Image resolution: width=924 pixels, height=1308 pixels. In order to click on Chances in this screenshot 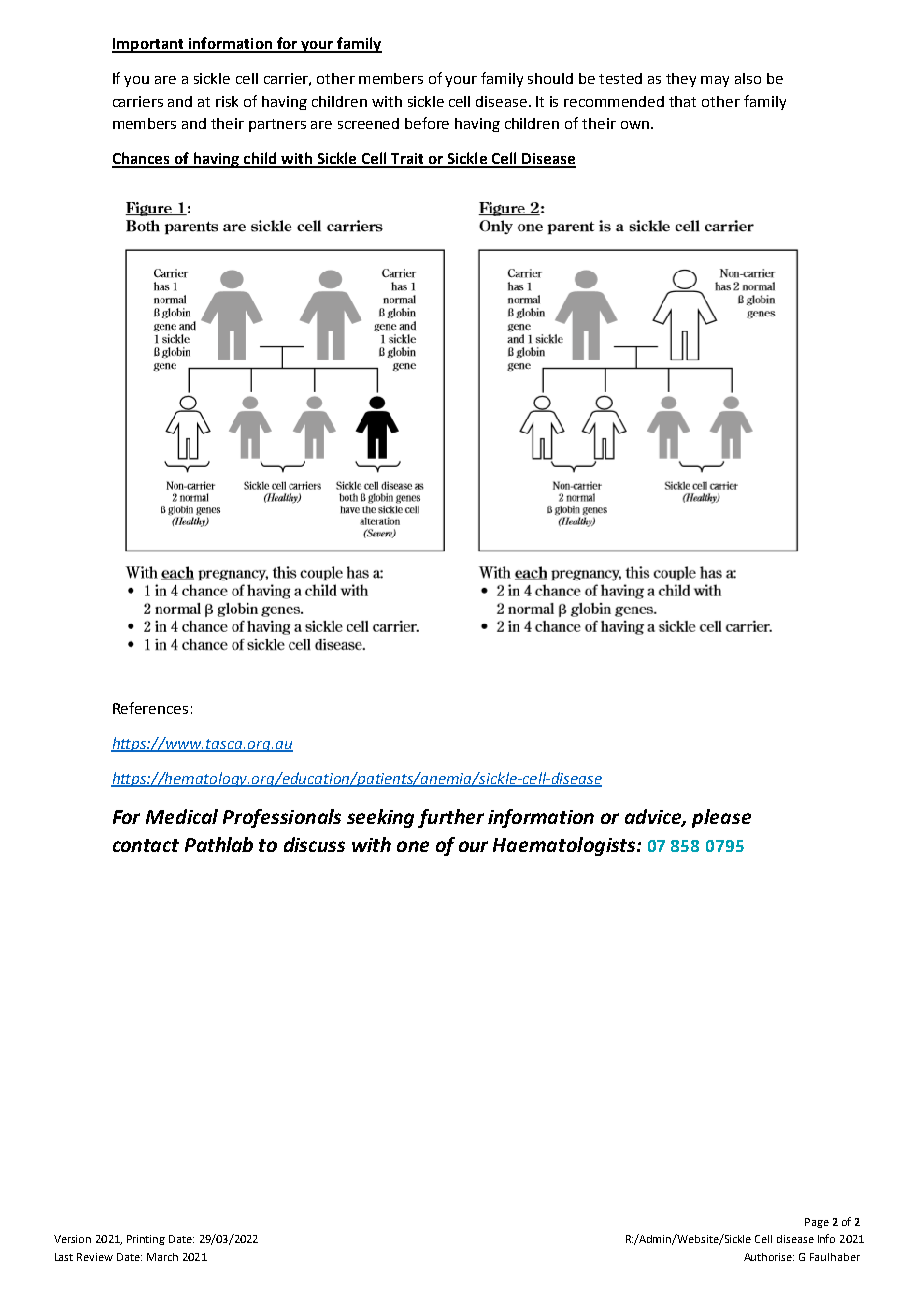, I will do `click(142, 159)`.
